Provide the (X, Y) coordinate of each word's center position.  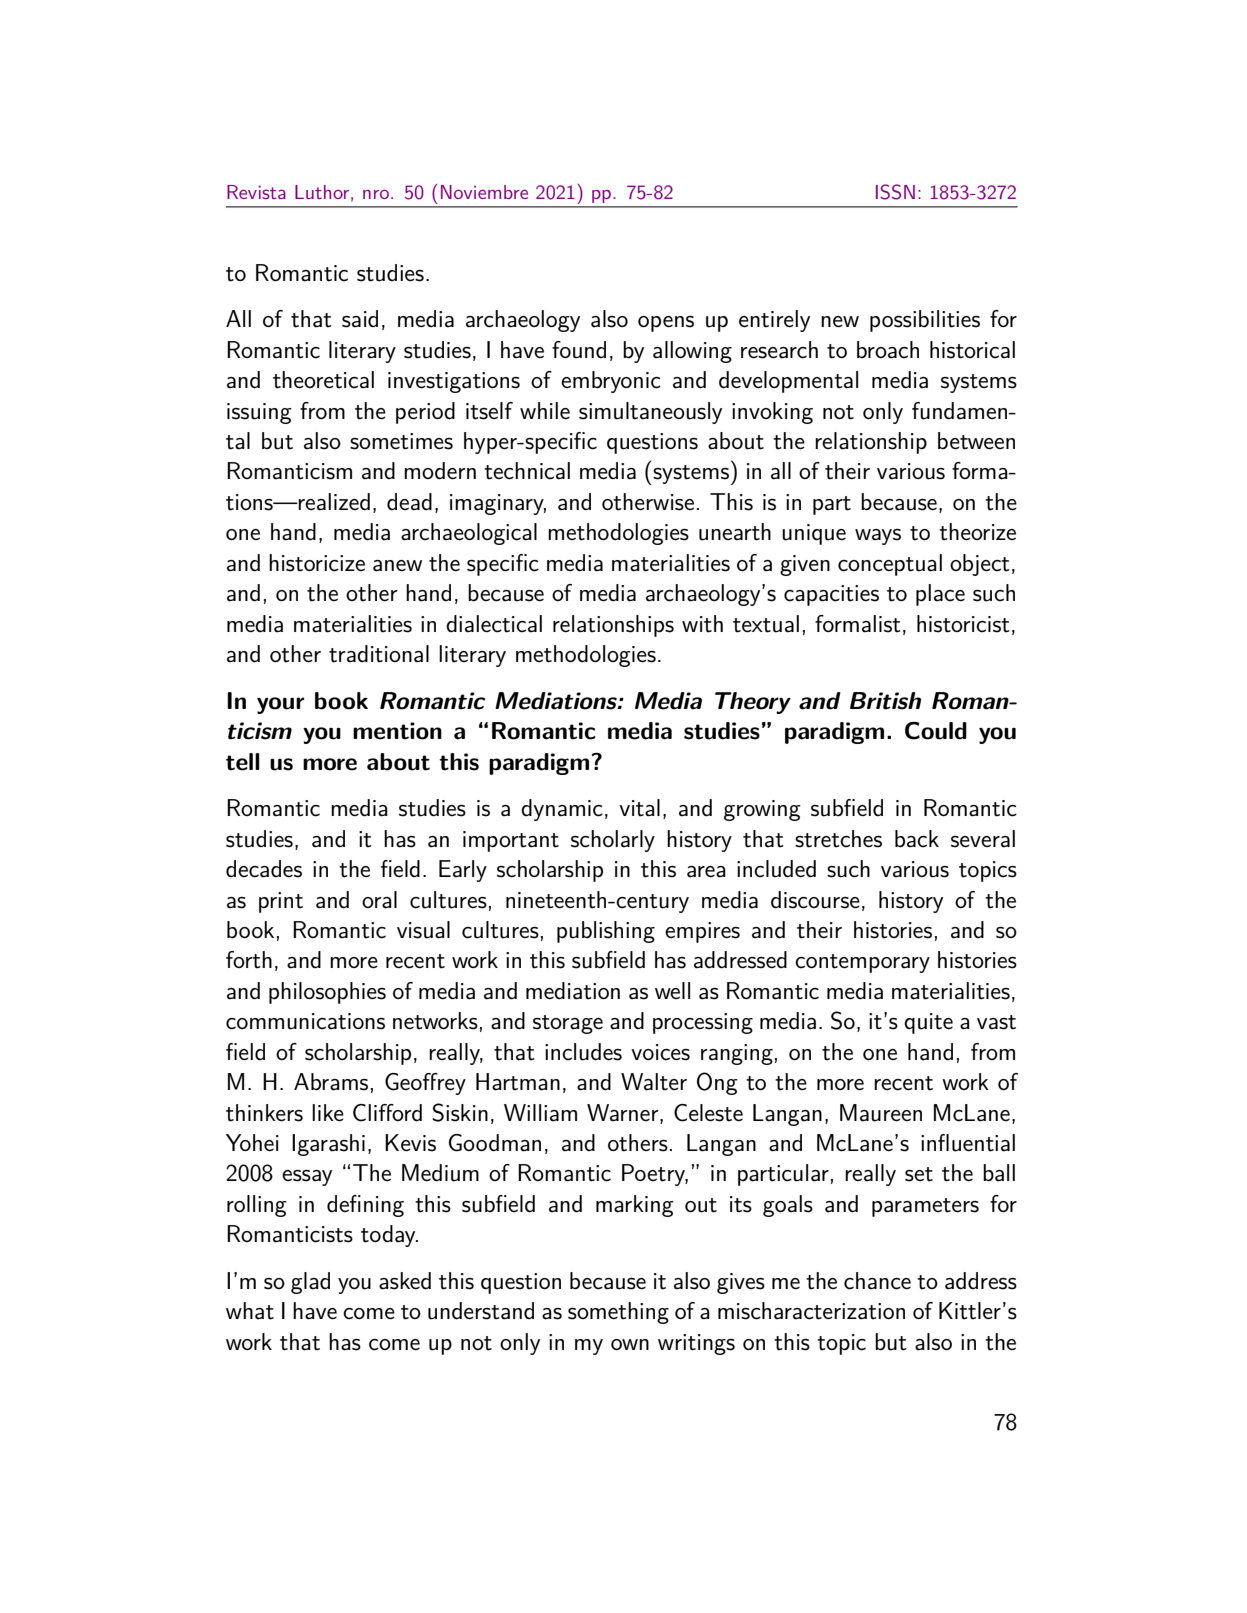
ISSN (895, 192)
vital (639, 808)
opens (666, 324)
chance (877, 1281)
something (618, 1313)
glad (310, 1283)
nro (376, 194)
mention (397, 731)
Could (936, 731)
